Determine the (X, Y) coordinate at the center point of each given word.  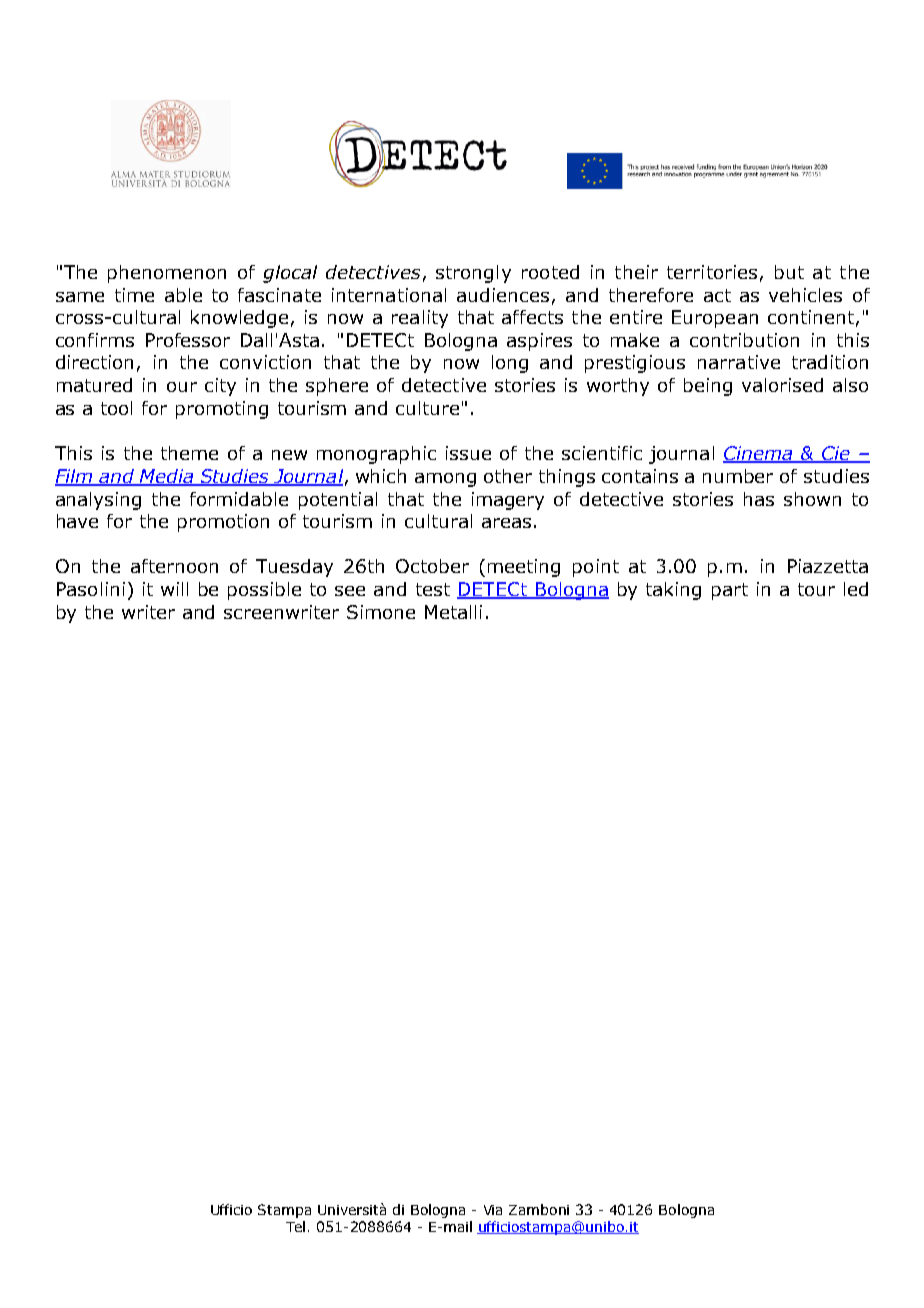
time (134, 295)
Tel (295, 1226)
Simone (381, 612)
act (717, 295)
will (174, 589)
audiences (503, 295)
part (730, 591)
